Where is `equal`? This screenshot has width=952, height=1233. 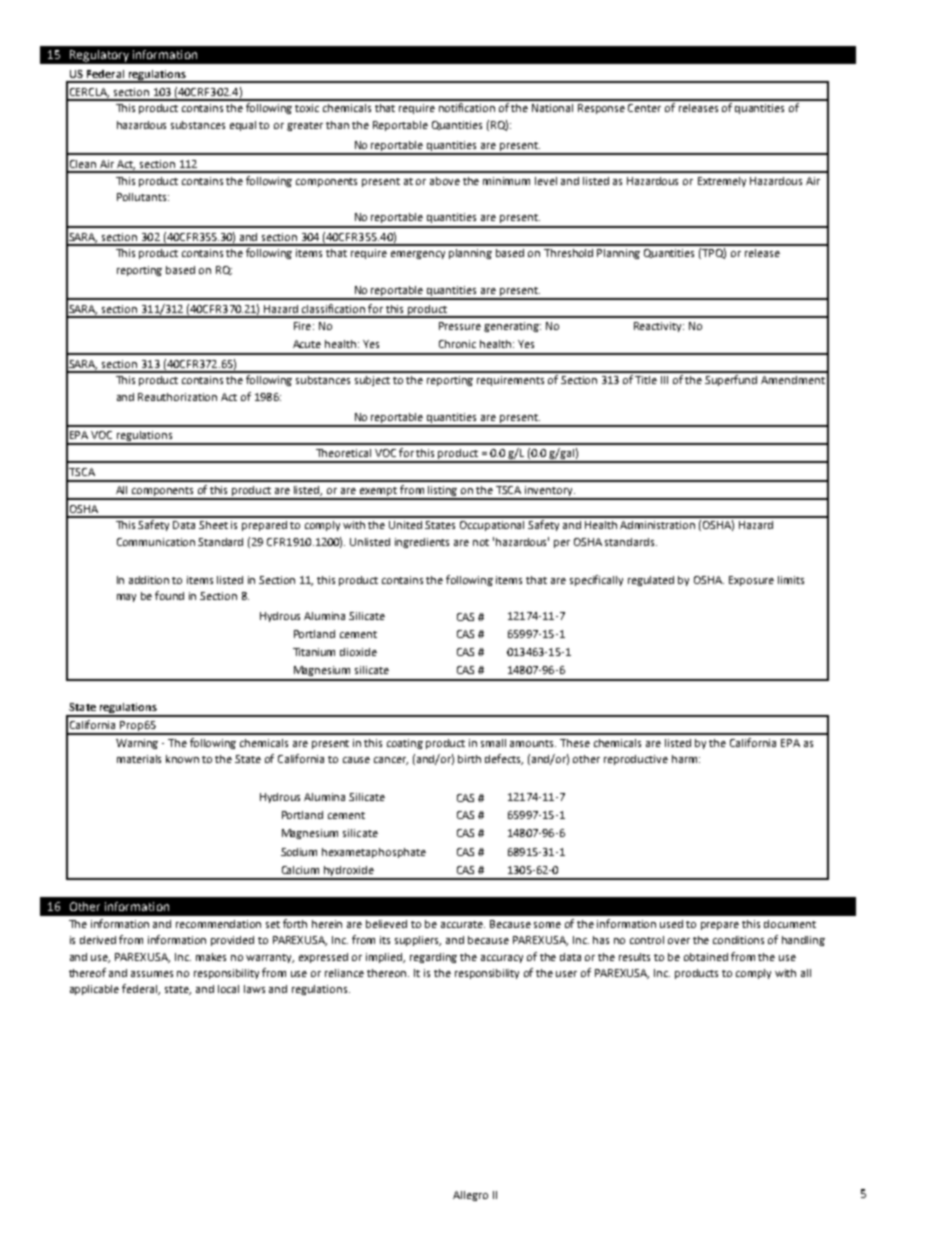 equal is located at coordinates (243, 126).
